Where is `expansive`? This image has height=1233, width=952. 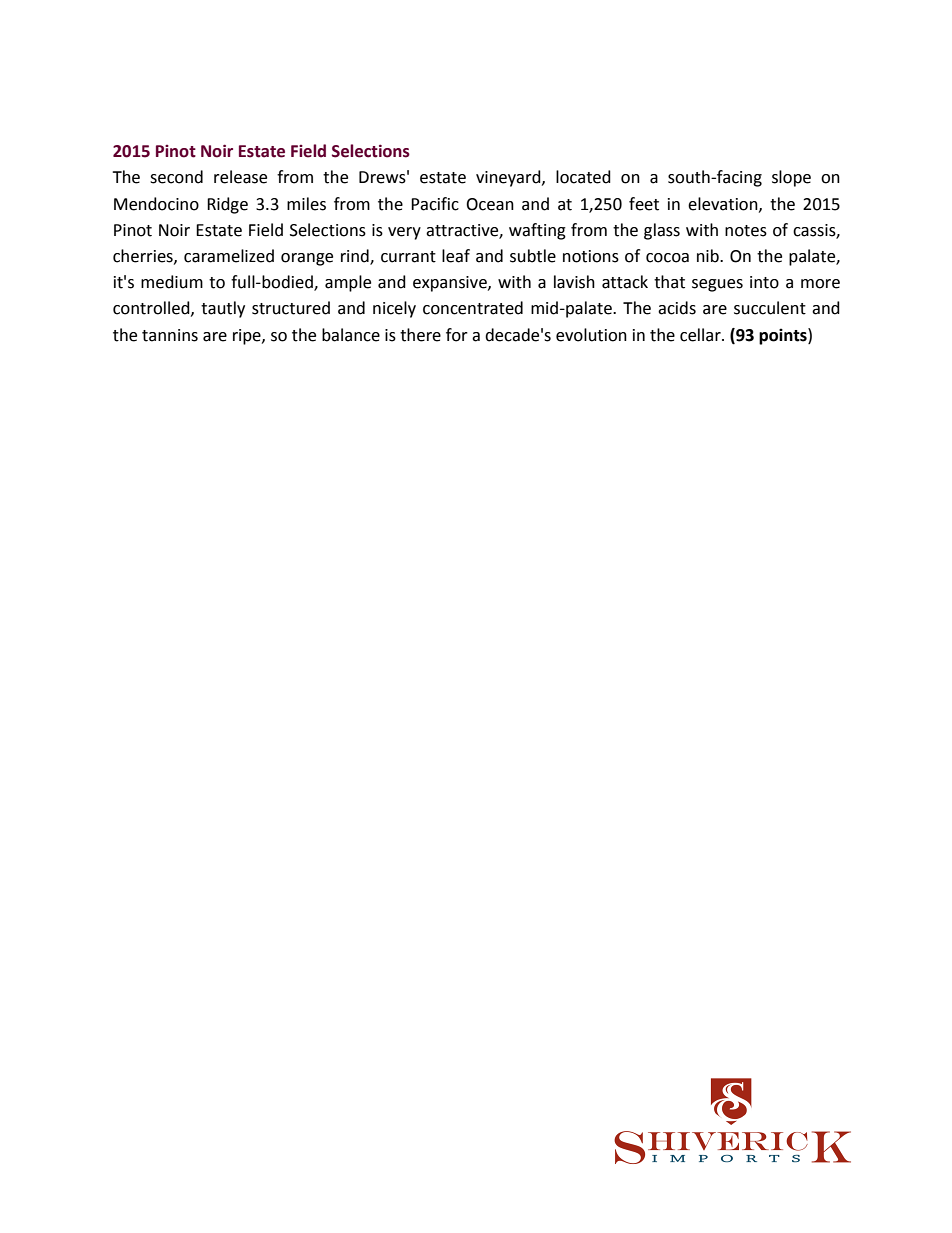 expansive is located at coordinates (451, 284).
